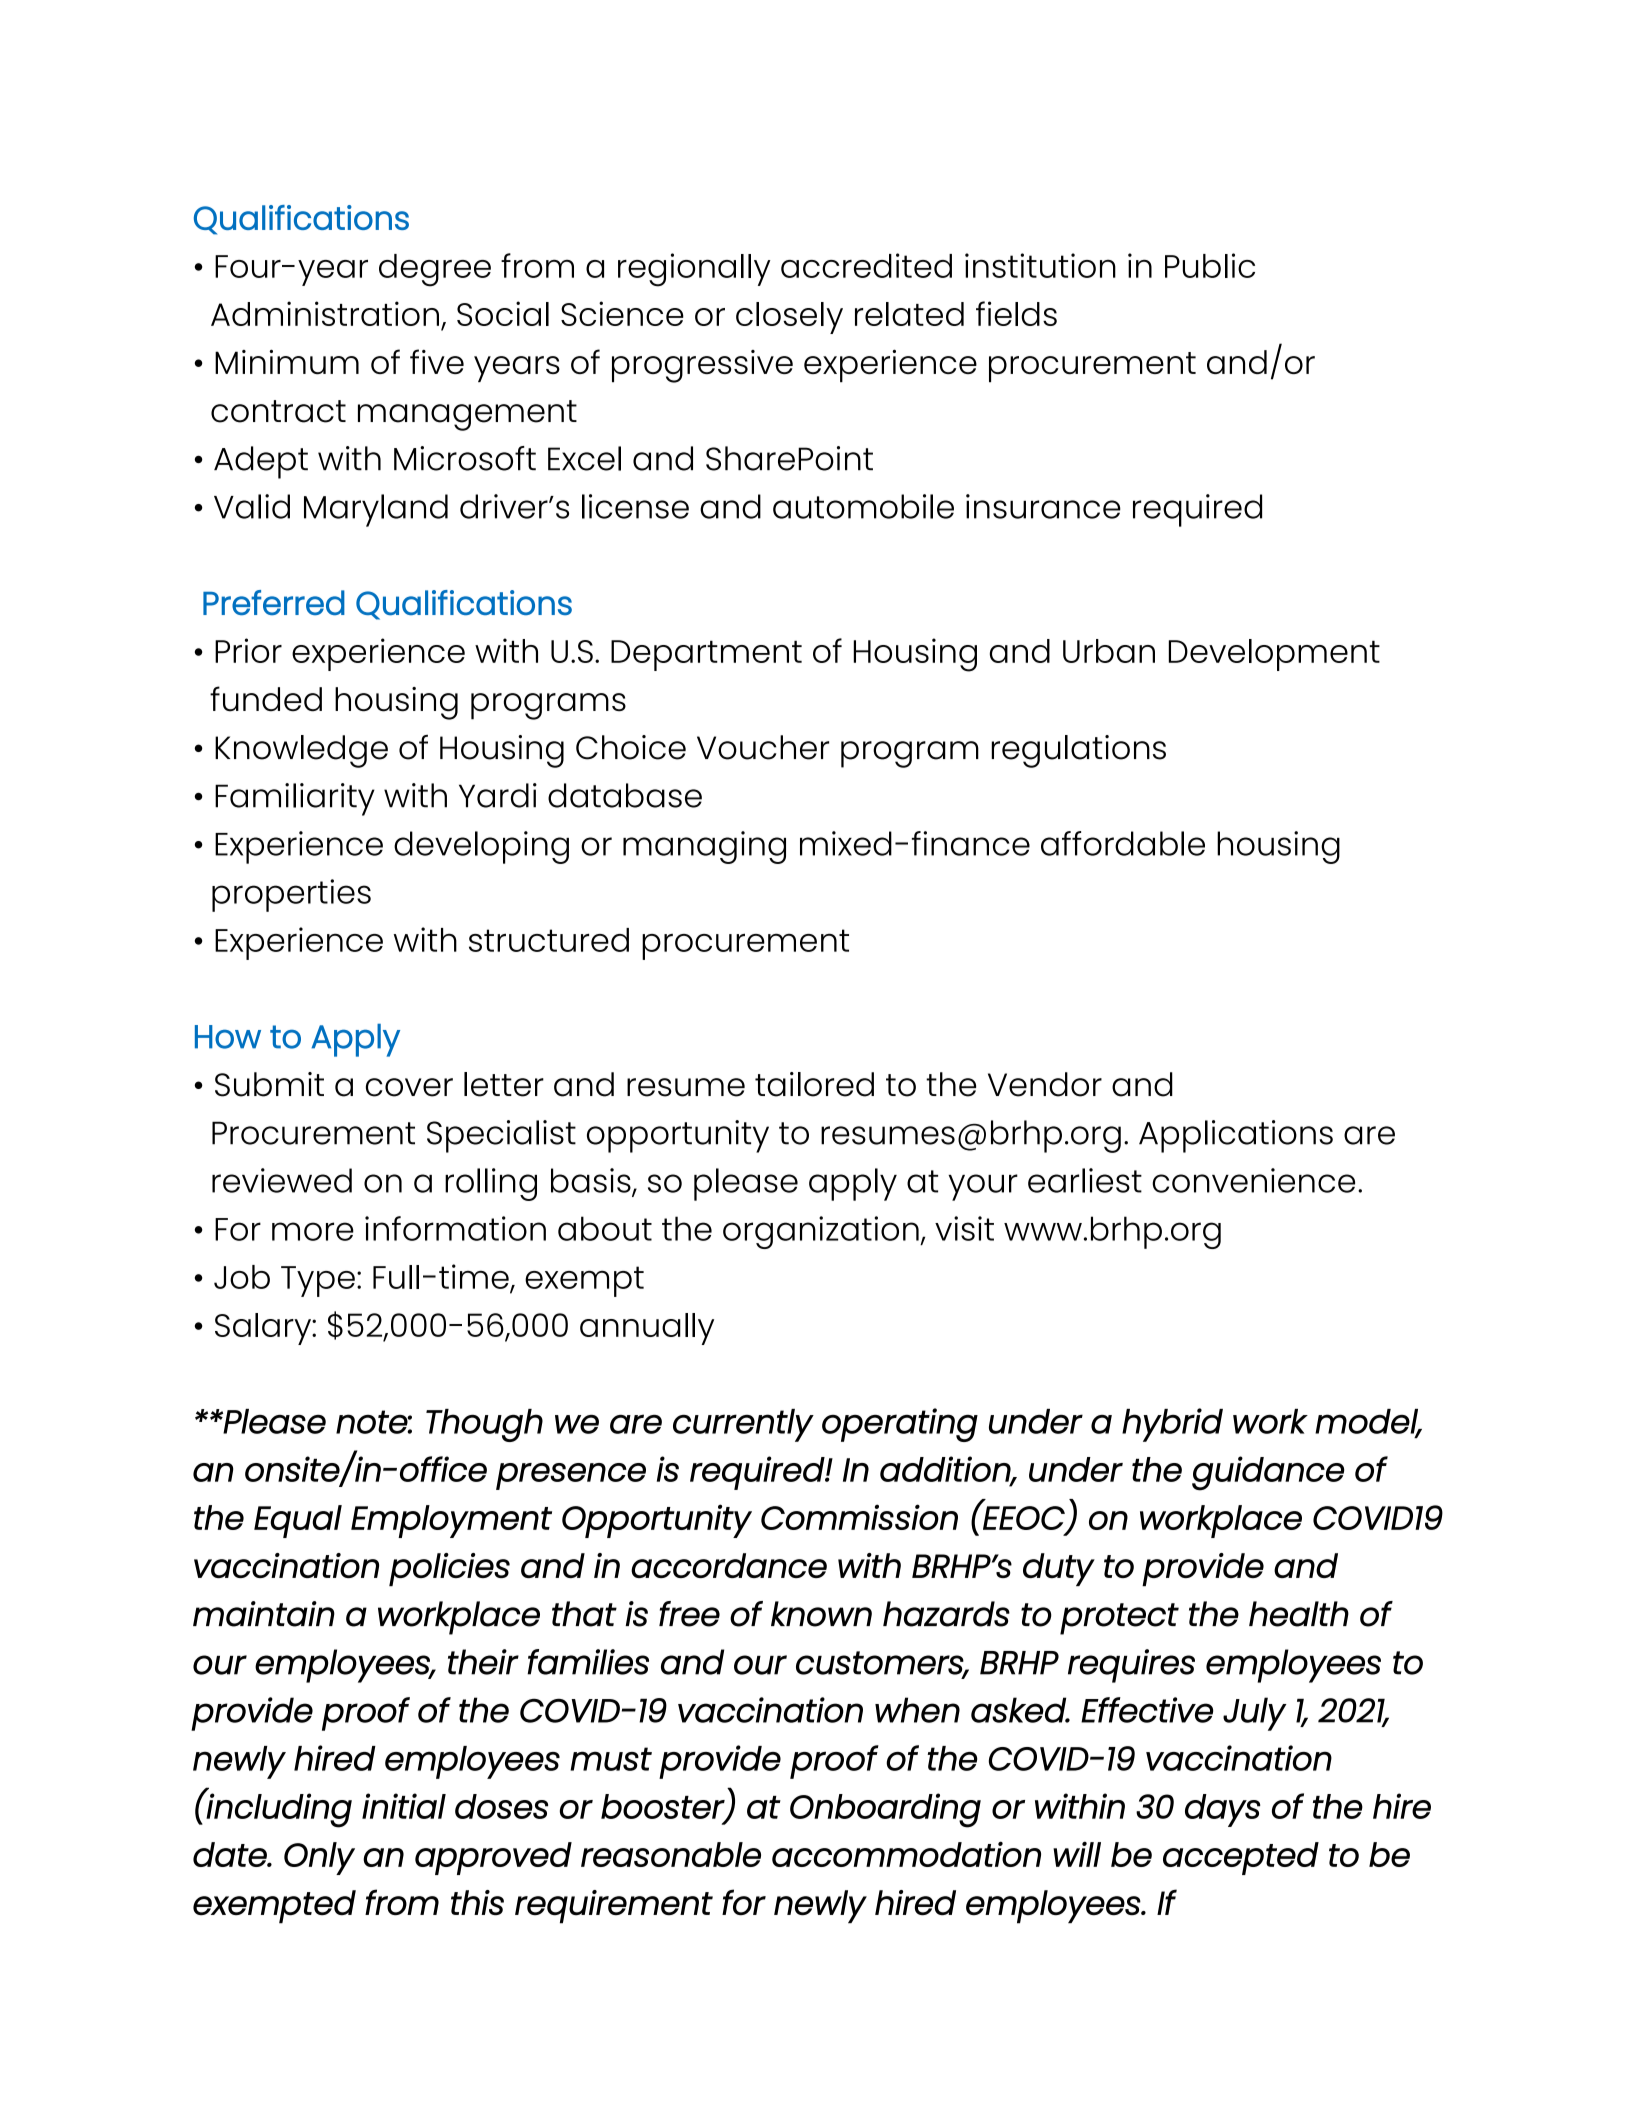 The height and width of the screenshot is (2118, 1637). I want to click on Administration, so click(325, 313).
